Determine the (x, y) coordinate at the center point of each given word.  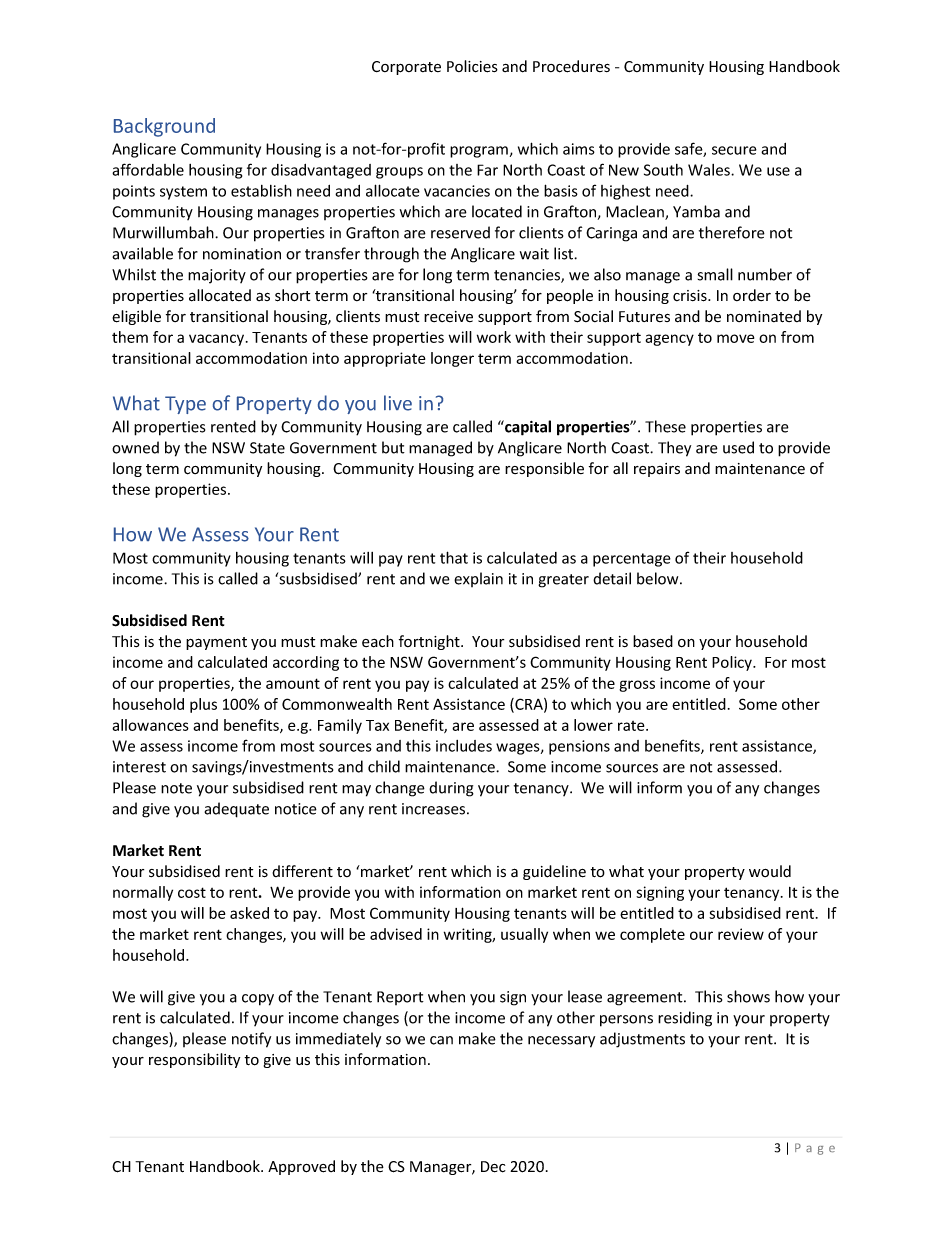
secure (734, 150)
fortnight (430, 642)
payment (216, 643)
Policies (472, 66)
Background (164, 127)
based (653, 641)
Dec (493, 1167)
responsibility (194, 1060)
